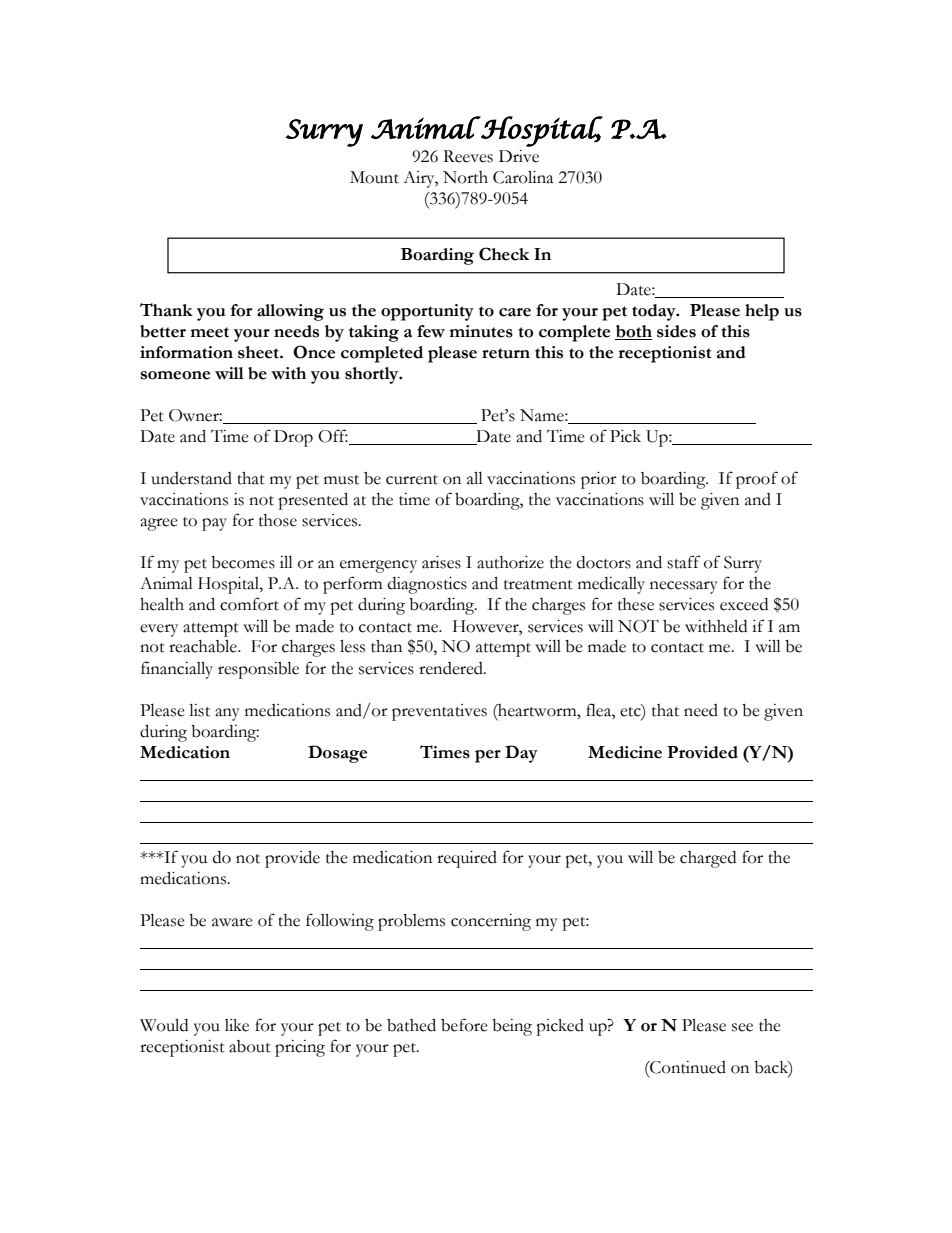 The height and width of the image is (1233, 952). Describe the element at coordinates (227, 714) in the image. I see `any` at that location.
